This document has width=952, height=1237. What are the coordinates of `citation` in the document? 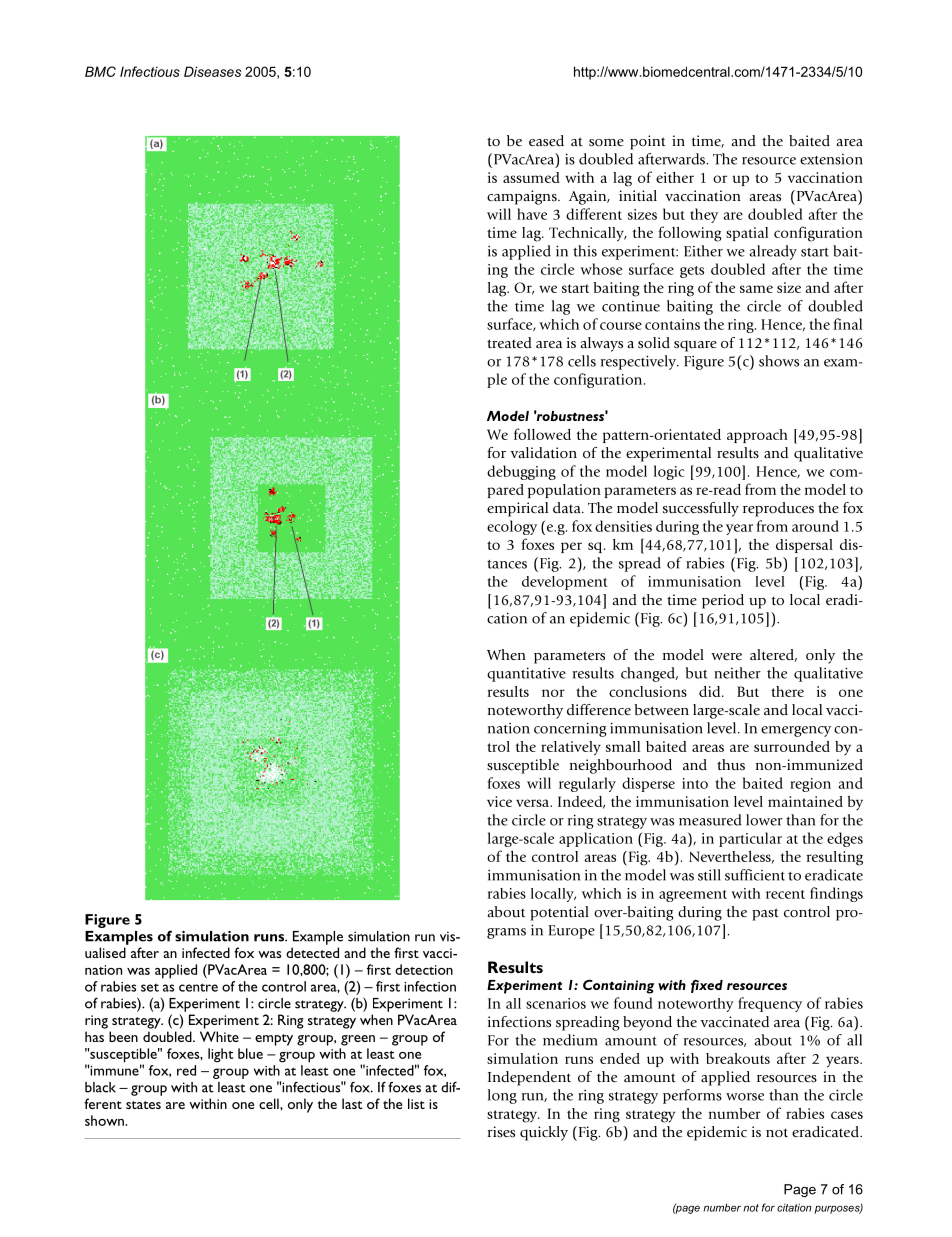 It's located at (794, 1207).
